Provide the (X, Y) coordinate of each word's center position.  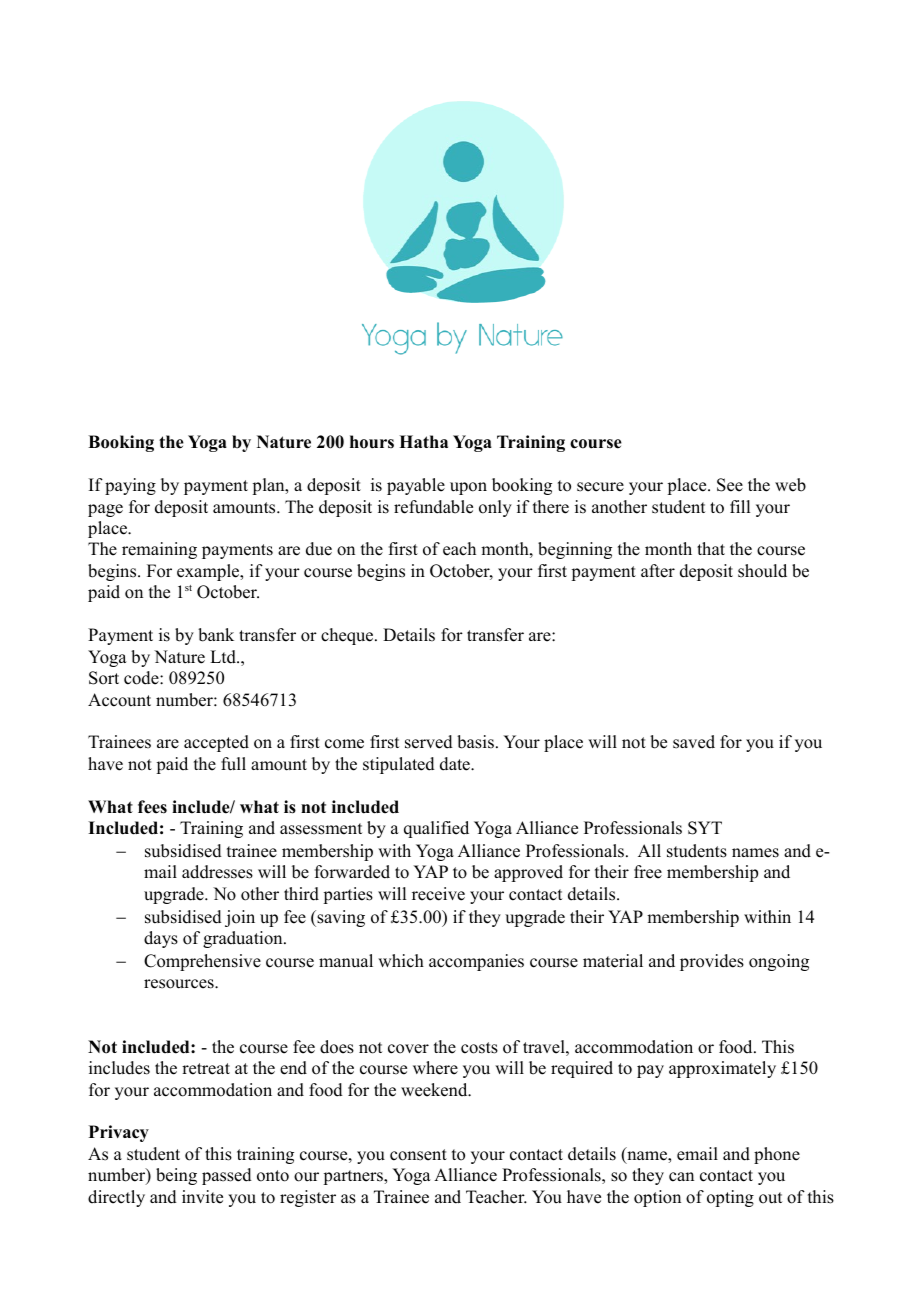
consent (418, 1155)
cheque (348, 636)
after (658, 571)
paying (130, 486)
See (730, 485)
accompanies (476, 962)
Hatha (423, 441)
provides (712, 962)
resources (180, 984)
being (176, 1176)
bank (216, 635)
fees (152, 807)
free (648, 872)
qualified (436, 829)
